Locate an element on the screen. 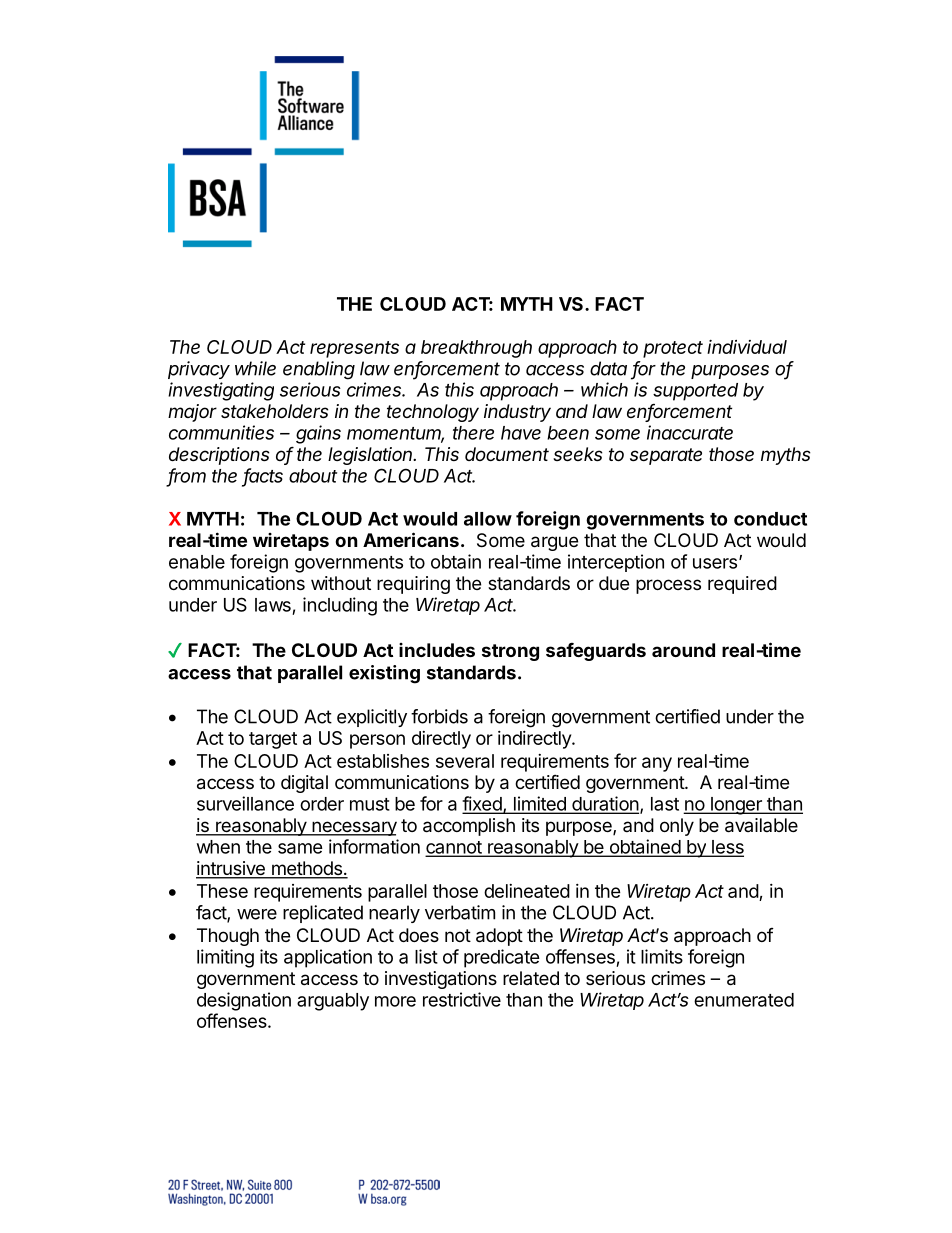 Image resolution: width=952 pixels, height=1233 pixels. enable is located at coordinates (197, 562).
